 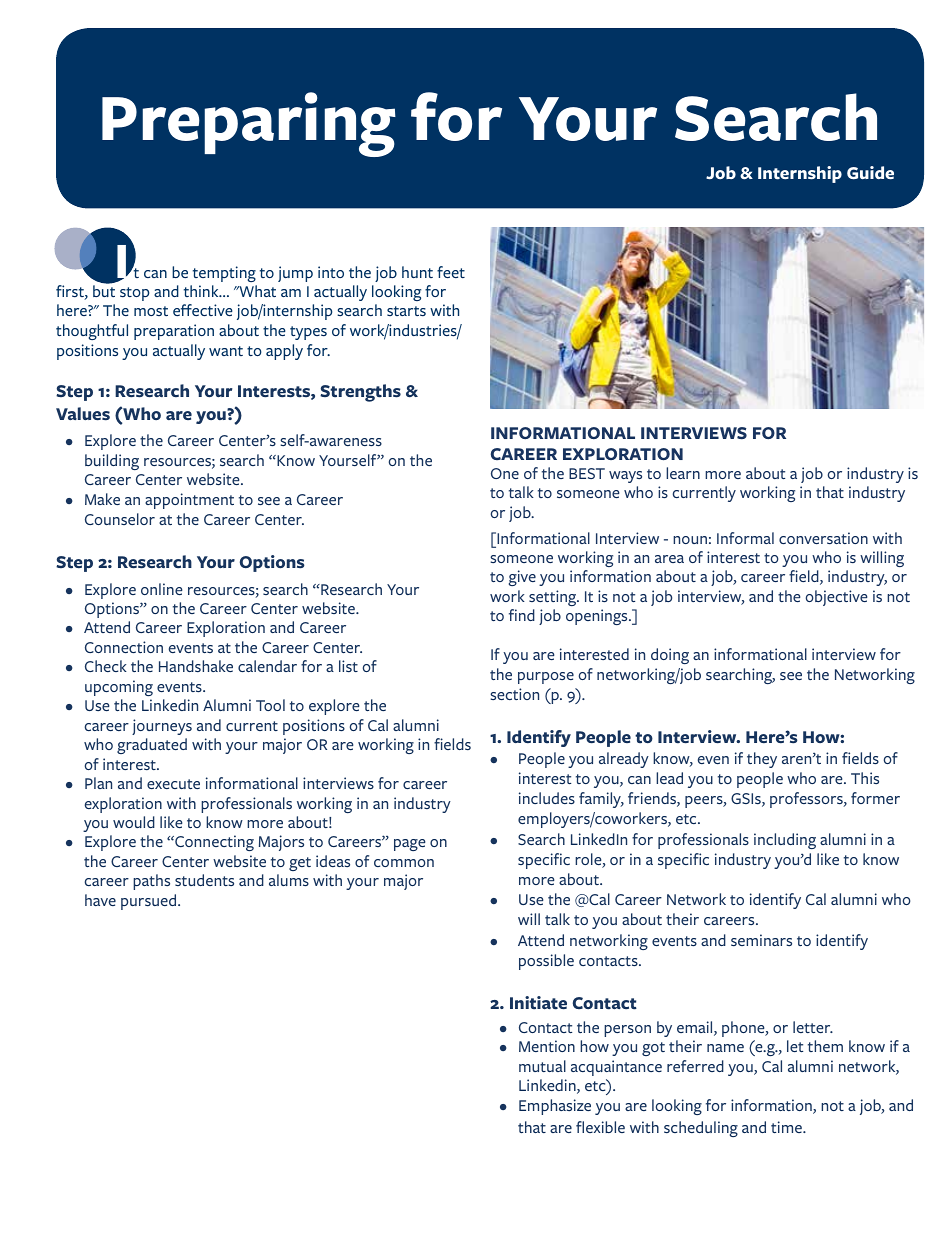 What do you see at coordinates (451, 272) in the screenshot?
I see `feet` at bounding box center [451, 272].
